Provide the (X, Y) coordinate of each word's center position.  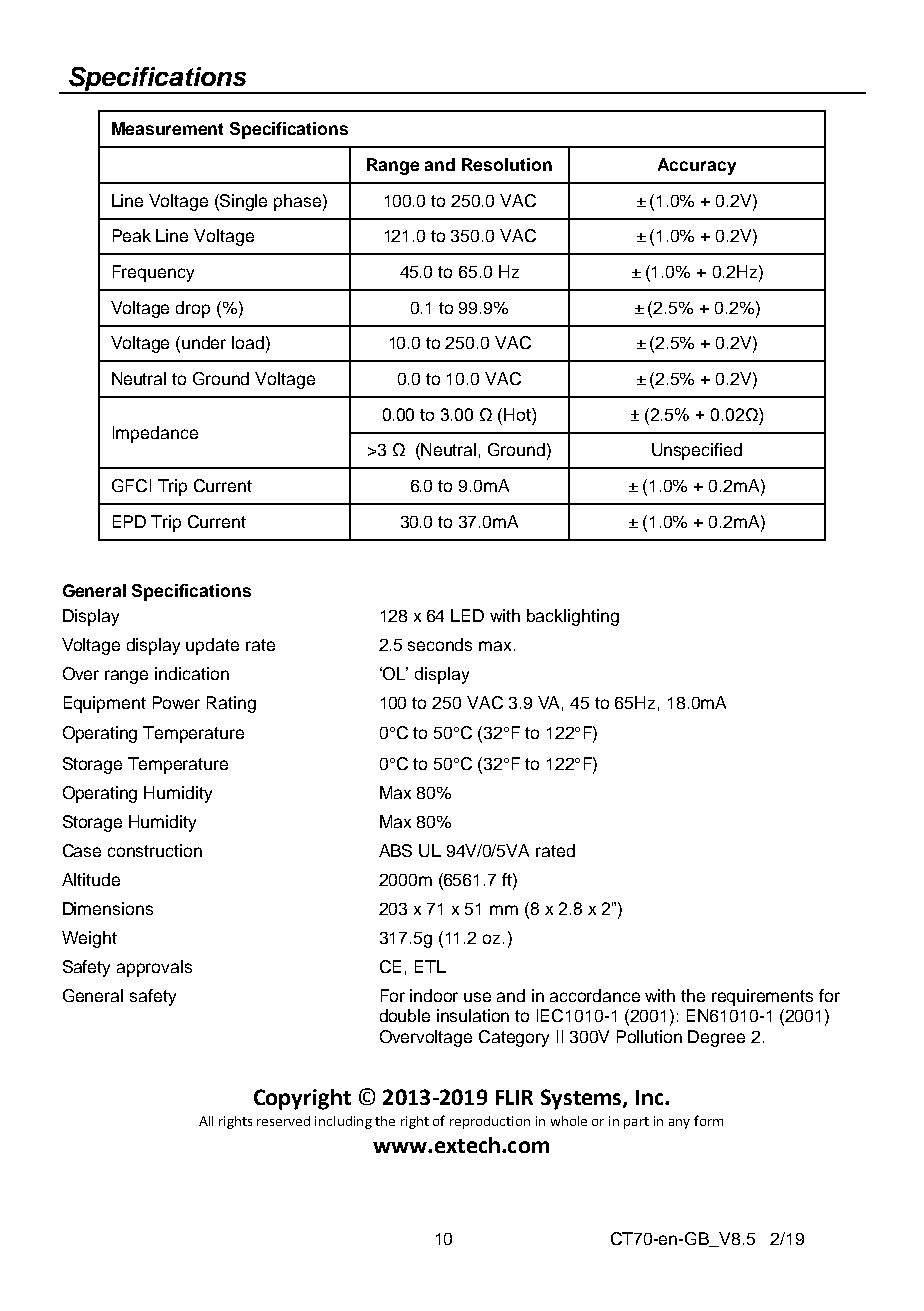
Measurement (167, 128)
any (679, 1124)
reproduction (490, 1122)
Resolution (507, 164)
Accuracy (697, 166)
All (206, 1121)
